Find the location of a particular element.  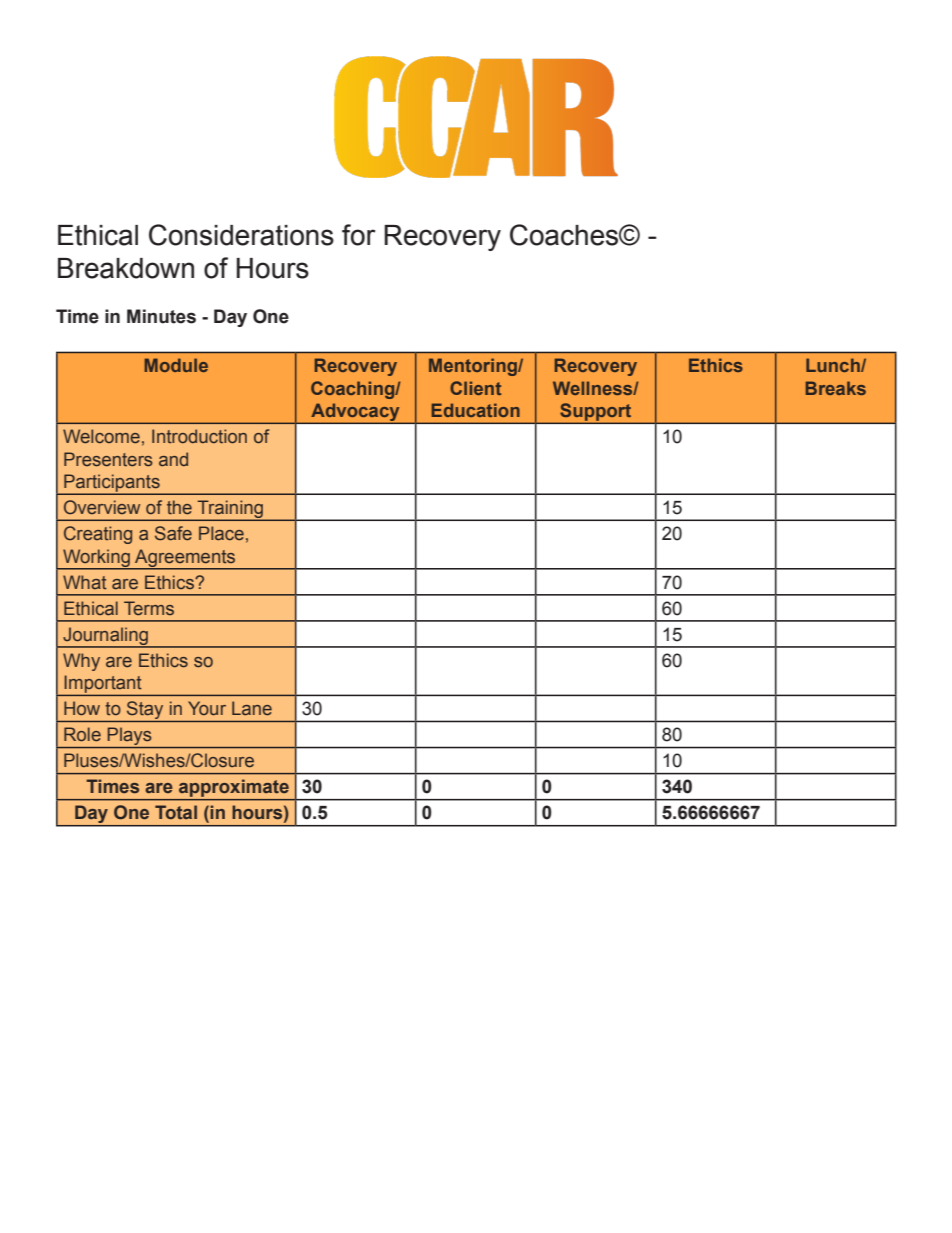

Total is located at coordinates (176, 812).
